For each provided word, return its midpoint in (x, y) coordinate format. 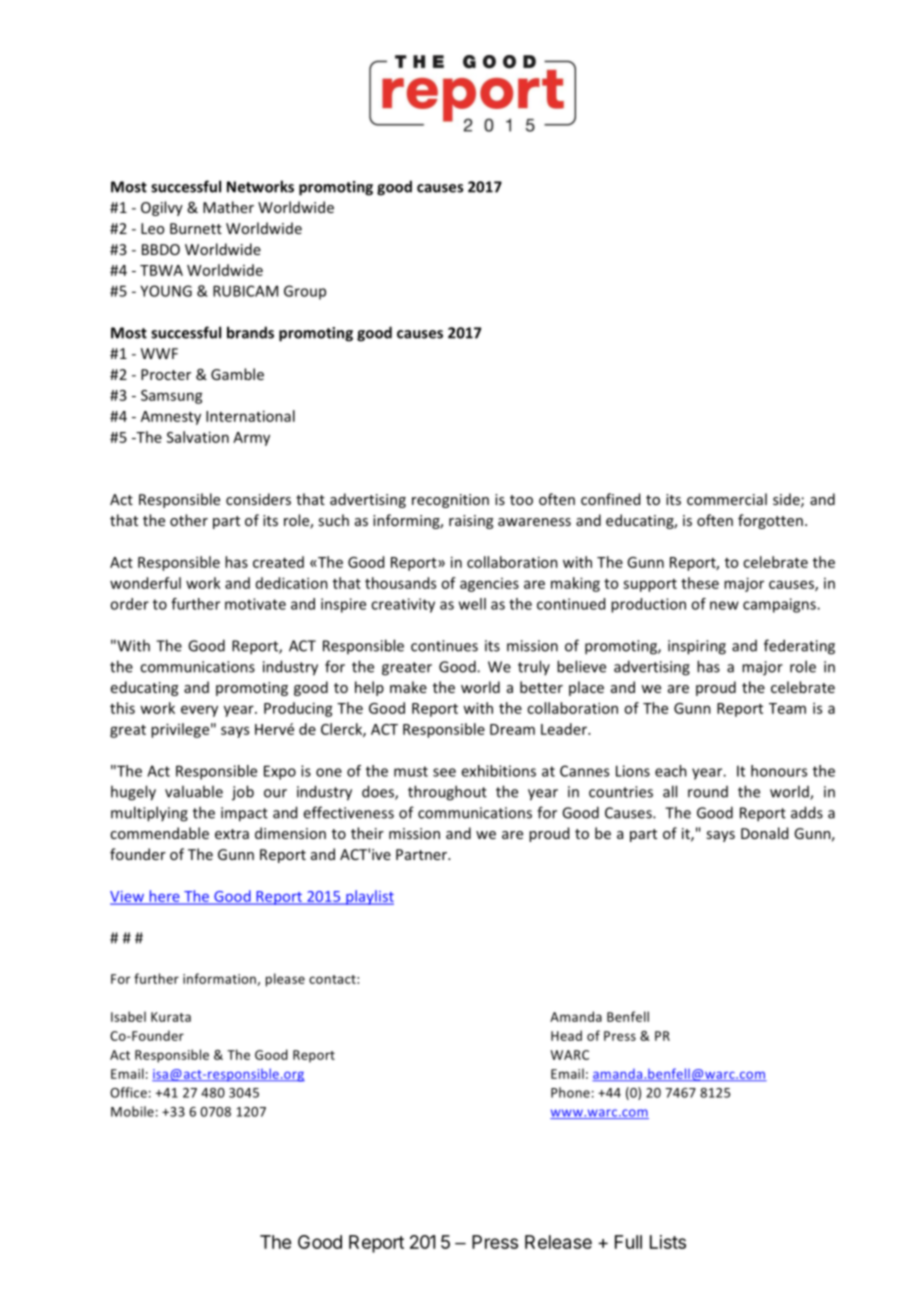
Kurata (171, 1017)
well (472, 604)
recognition (450, 501)
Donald (764, 833)
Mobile (132, 1111)
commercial (727, 499)
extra (232, 834)
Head (566, 1035)
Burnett (196, 228)
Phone (570, 1092)
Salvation (198, 437)
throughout (447, 793)
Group (305, 292)
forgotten (770, 521)
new (724, 605)
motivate (255, 604)
